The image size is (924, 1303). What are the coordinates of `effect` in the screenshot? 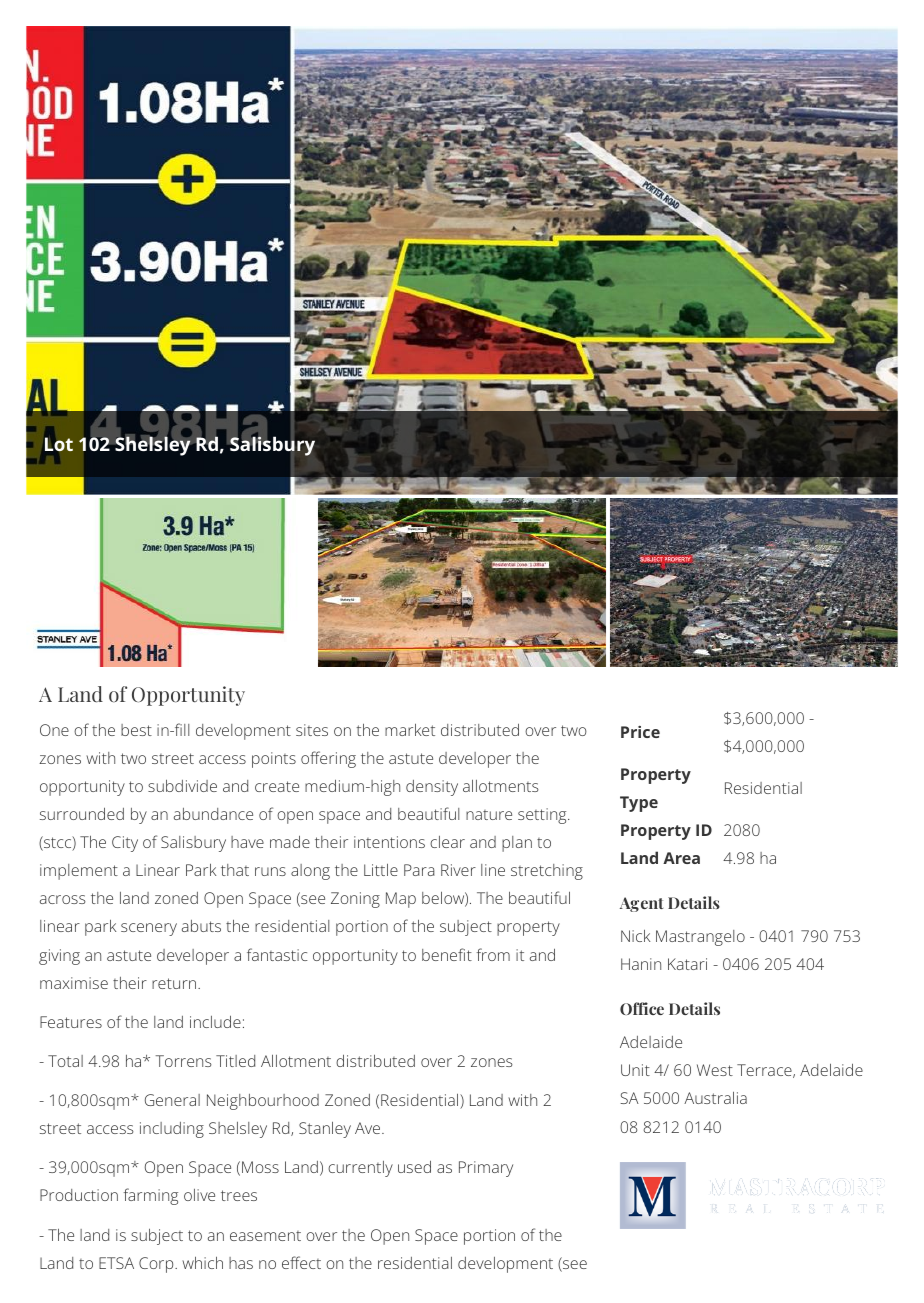 It's located at (301, 1262).
